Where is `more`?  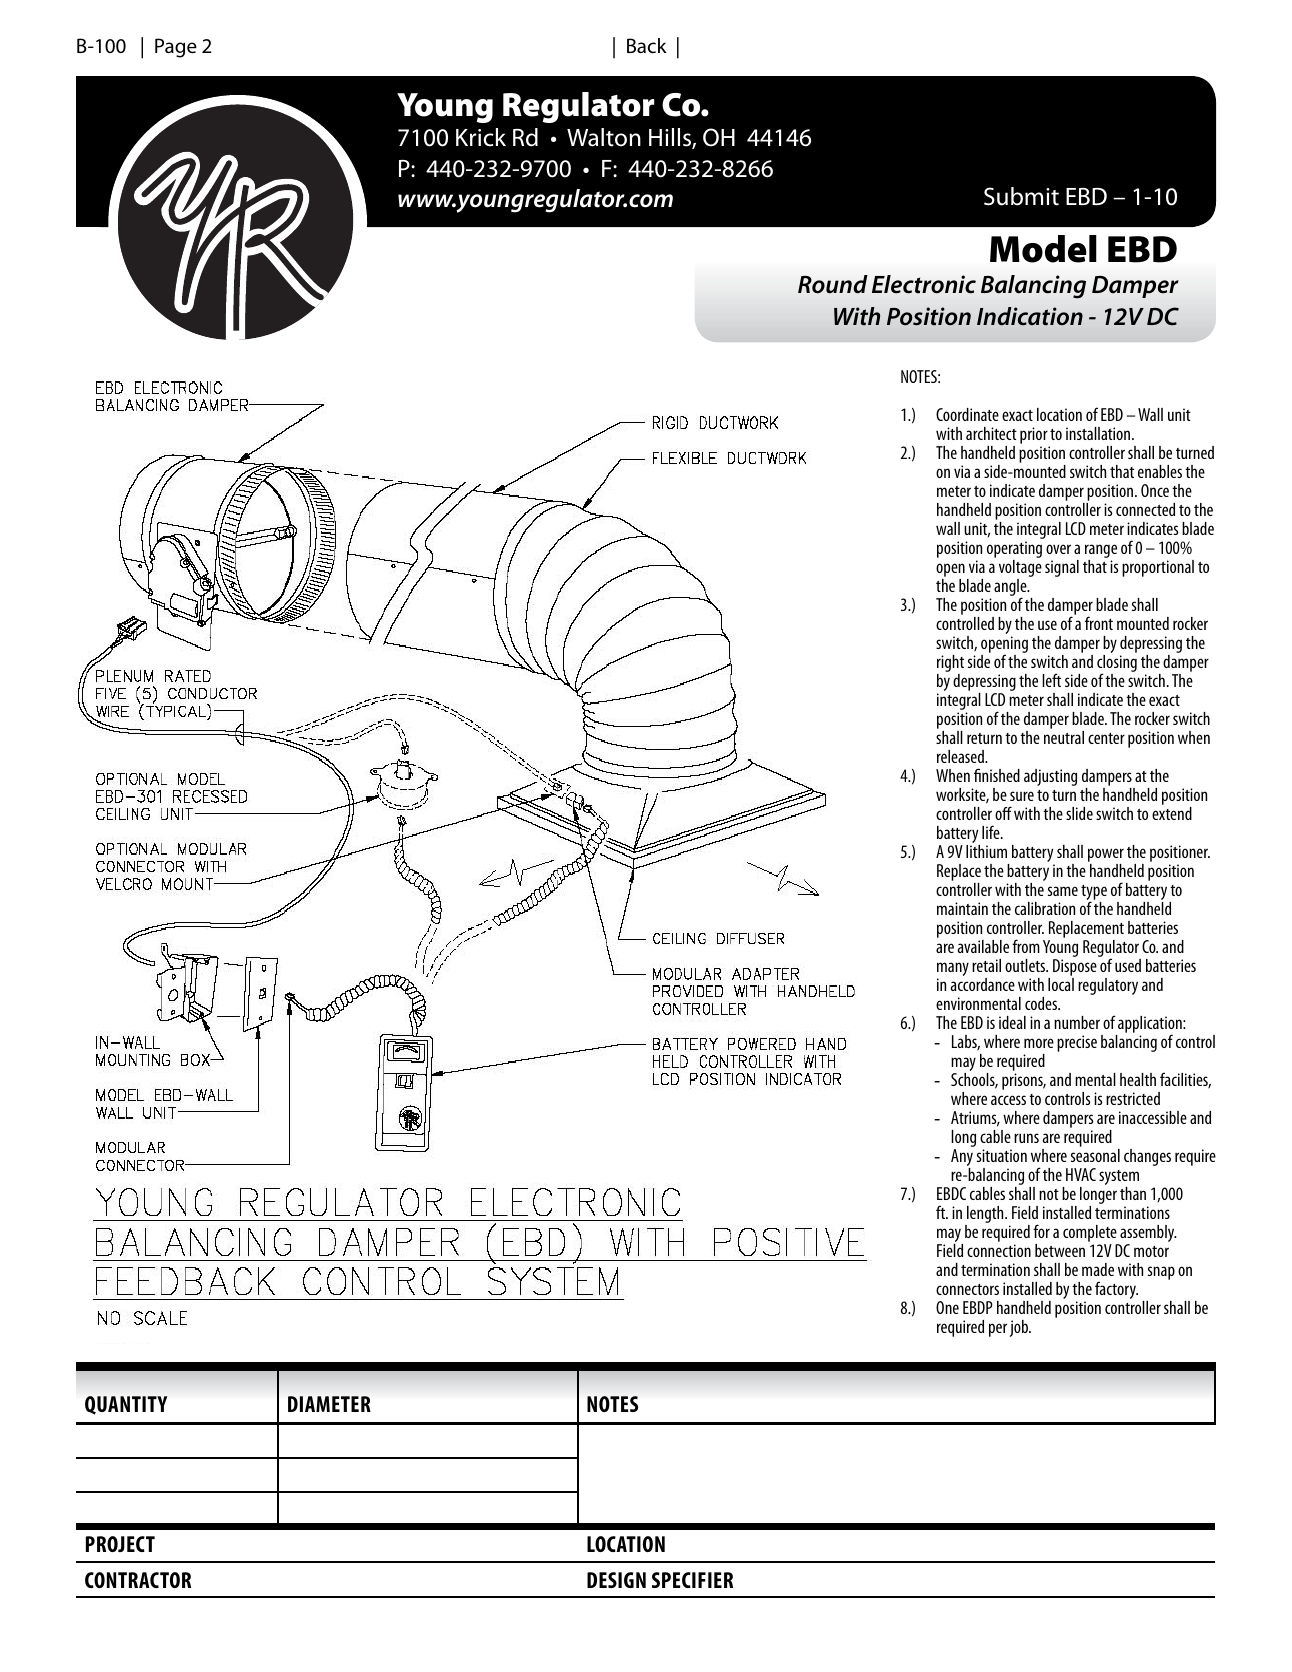
more is located at coordinates (1039, 1043).
